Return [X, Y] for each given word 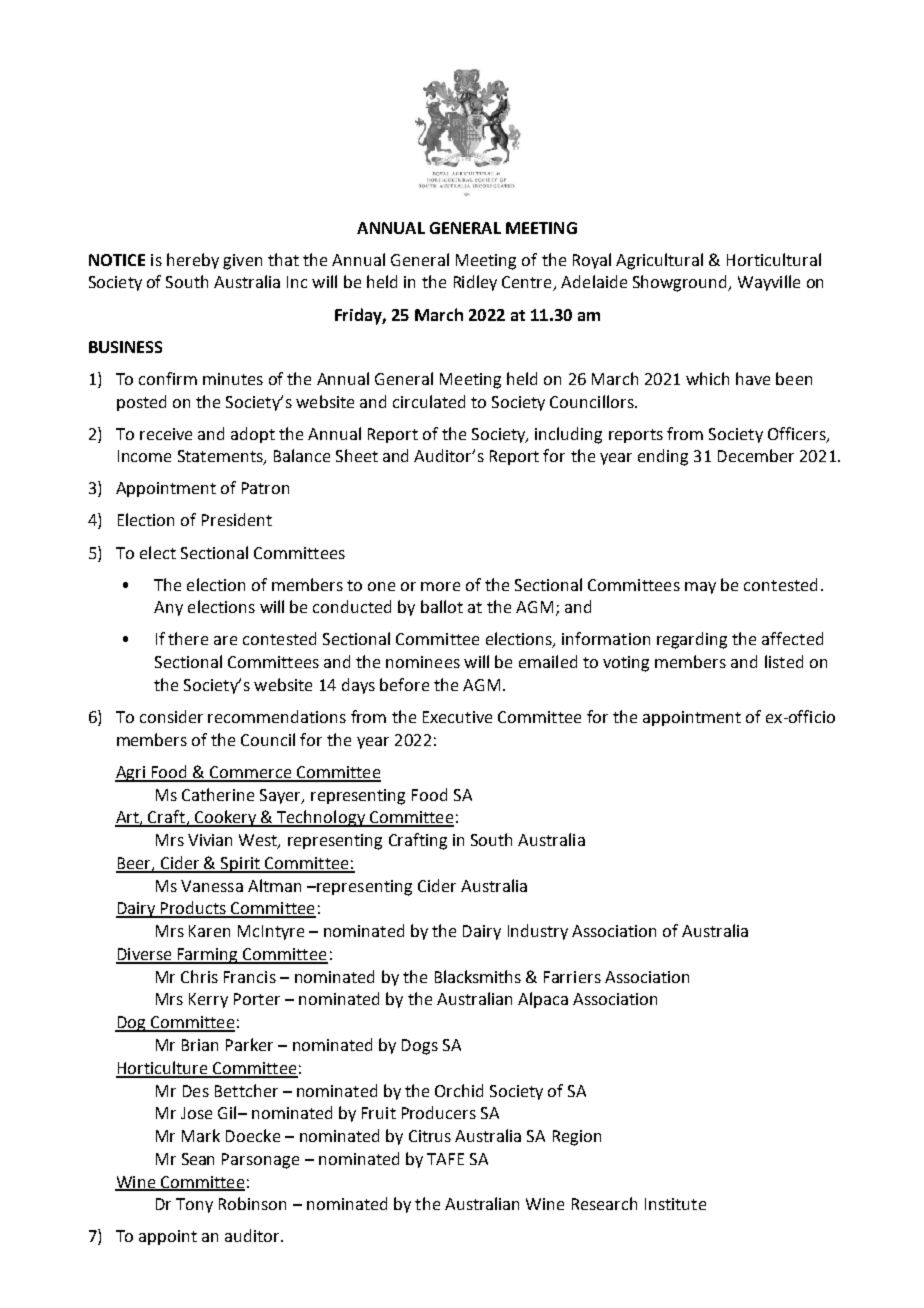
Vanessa [212, 886]
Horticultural [774, 259]
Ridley [475, 283]
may [700, 588]
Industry [538, 932]
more [440, 586]
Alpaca [543, 1000]
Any [168, 608]
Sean [198, 1159]
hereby [193, 261]
